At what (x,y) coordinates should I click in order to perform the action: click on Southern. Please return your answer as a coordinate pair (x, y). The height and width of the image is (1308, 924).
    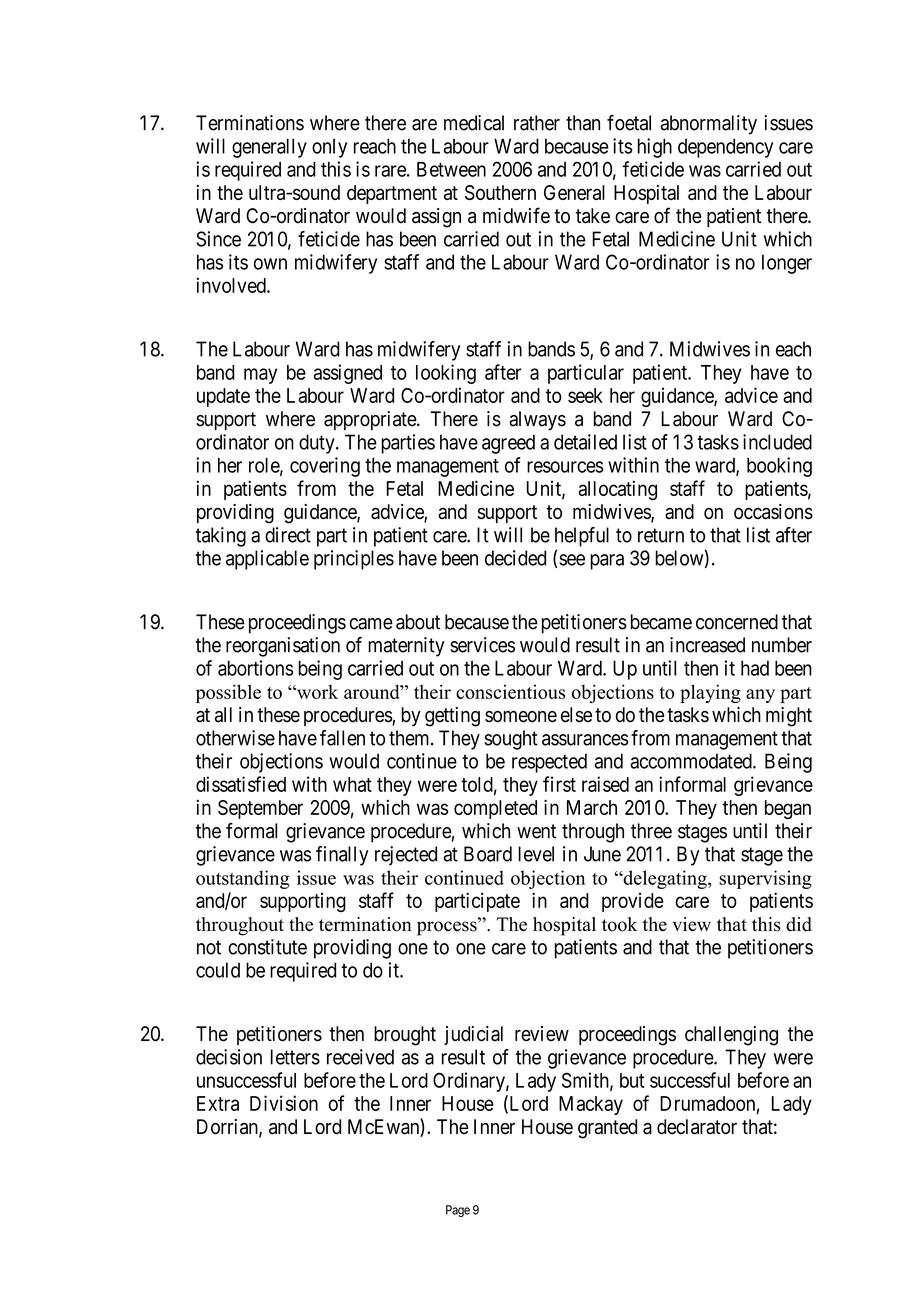
    Looking at the image, I should click on (500, 192).
